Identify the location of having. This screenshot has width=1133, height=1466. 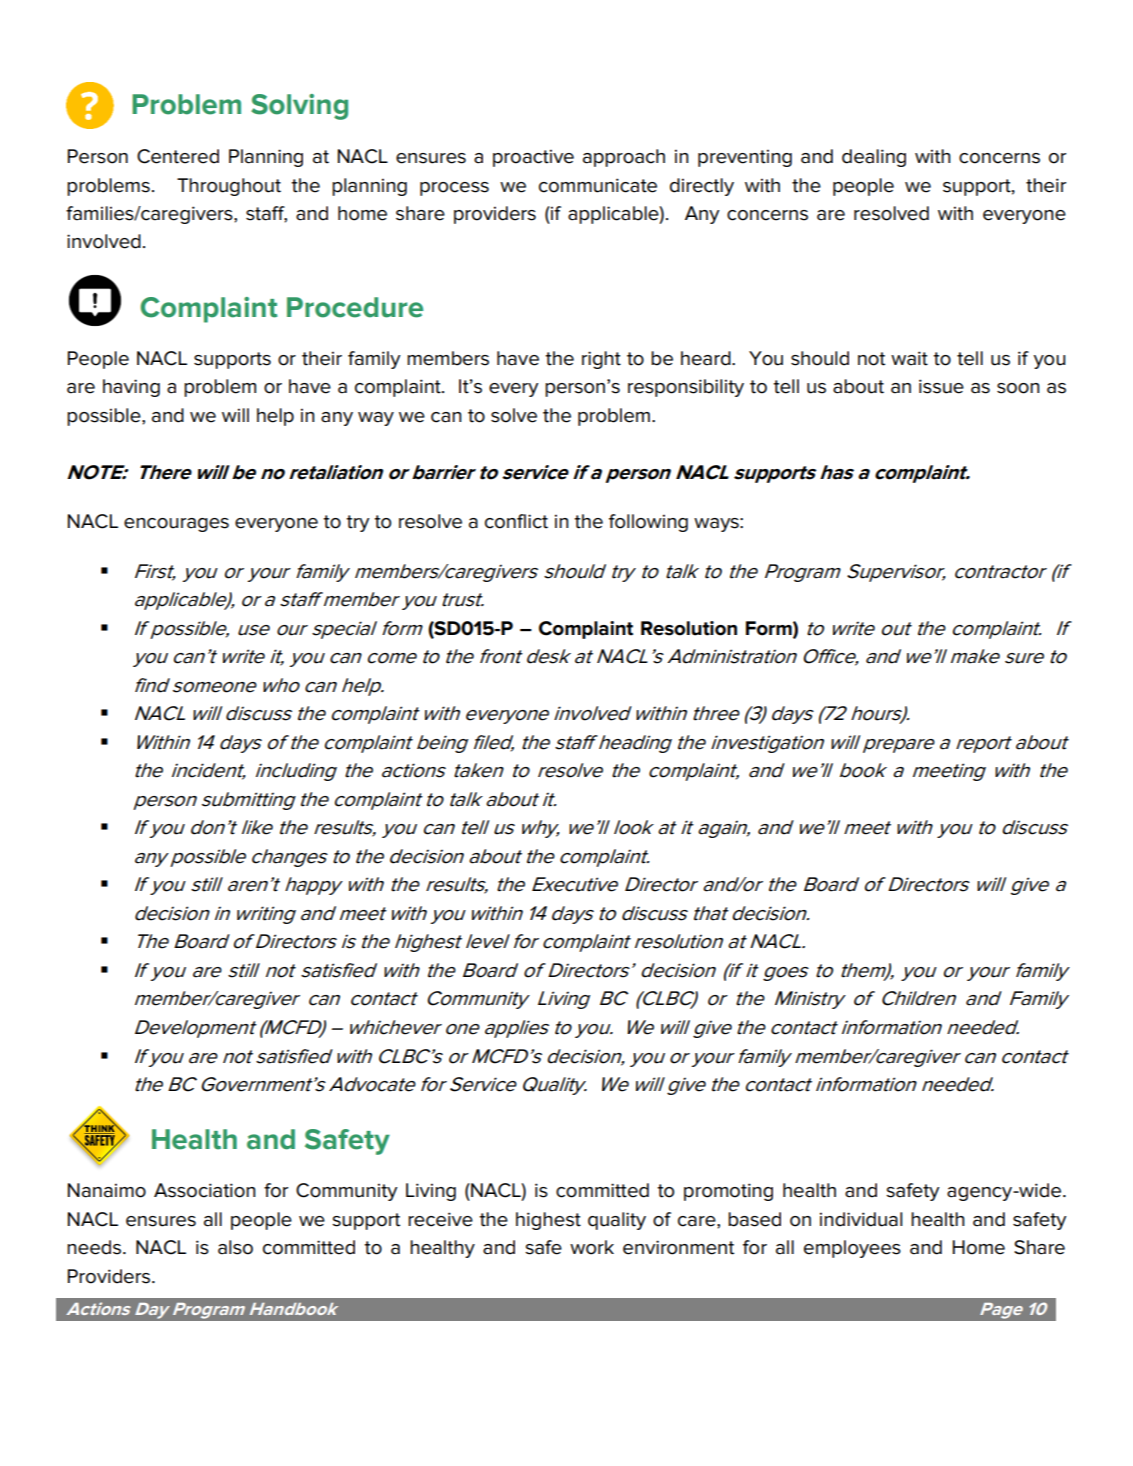
(131, 388).
